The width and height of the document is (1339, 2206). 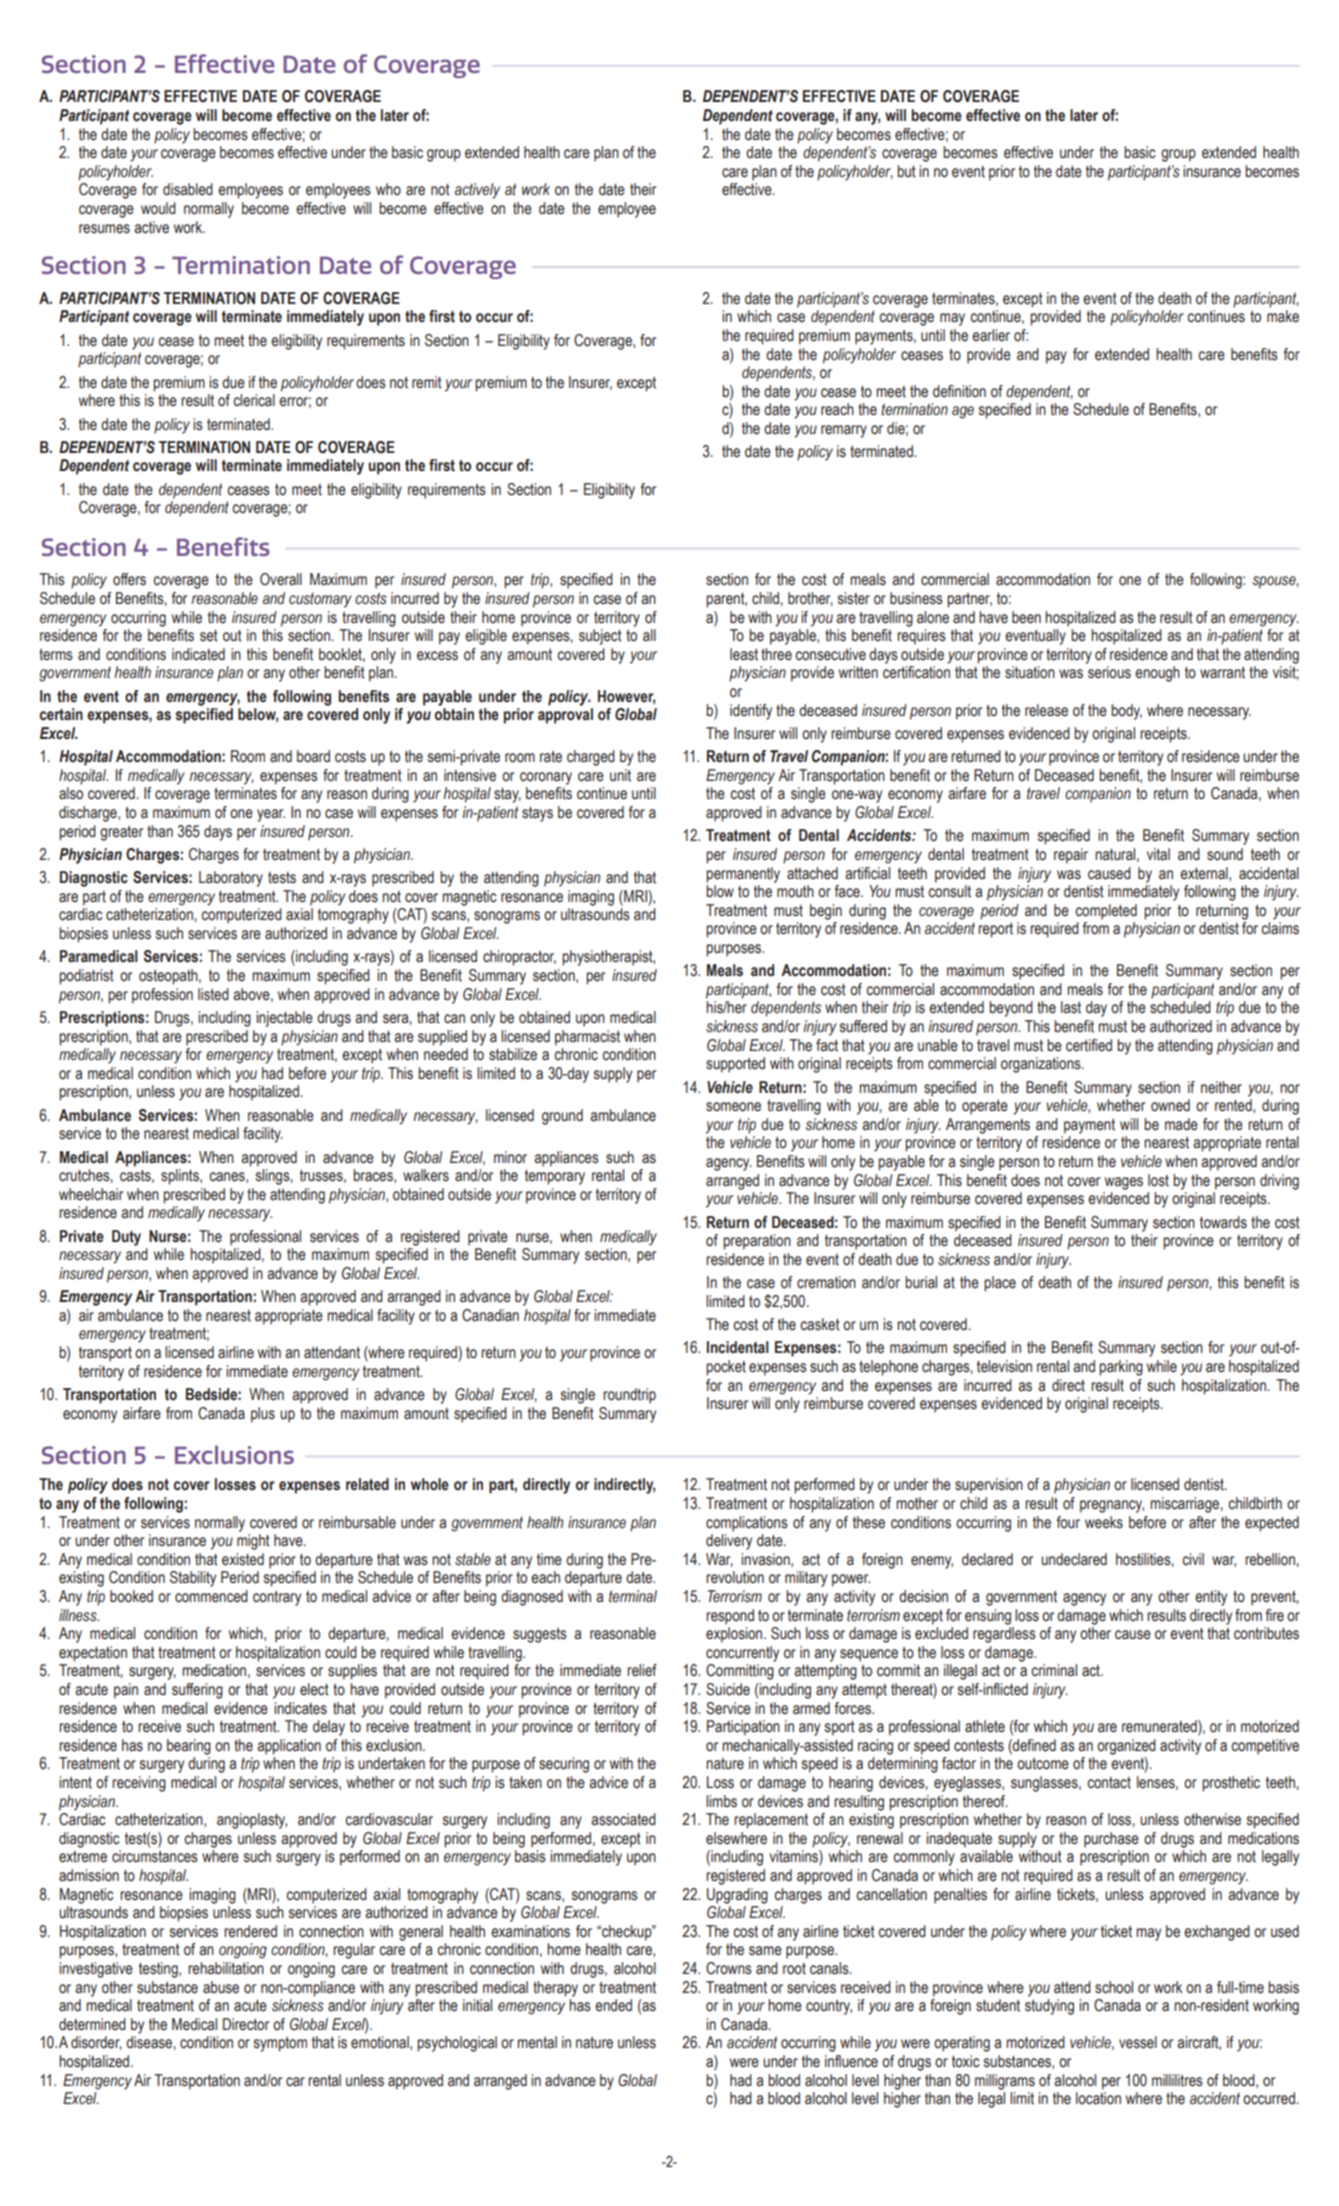 What do you see at coordinates (221, 1987) in the document?
I see `abuse` at bounding box center [221, 1987].
